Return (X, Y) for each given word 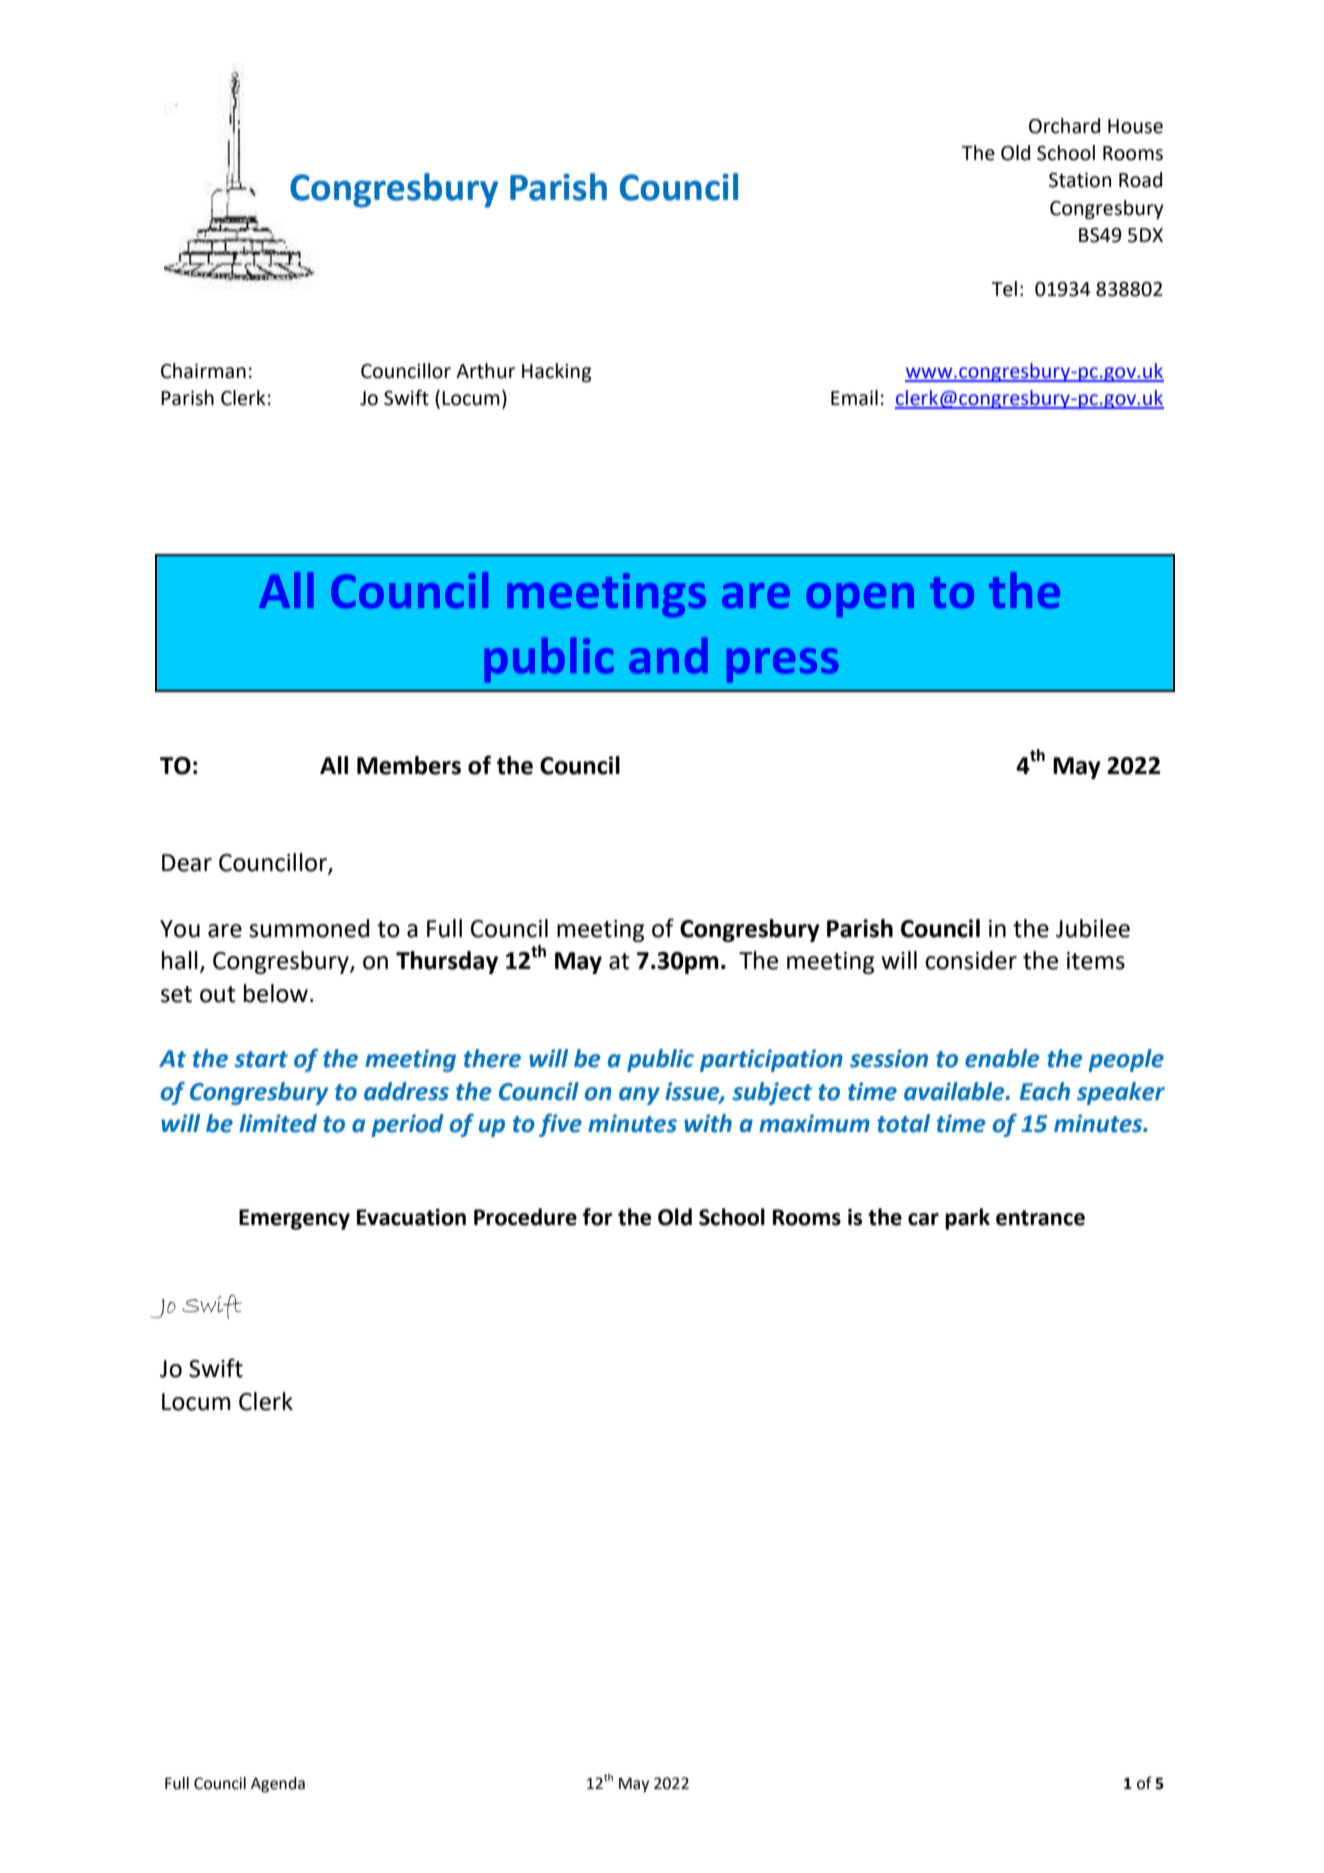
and (668, 655)
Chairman (203, 371)
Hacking (557, 372)
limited (278, 1123)
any (639, 1096)
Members (409, 765)
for (597, 1217)
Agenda (278, 1785)
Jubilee (1093, 928)
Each (1045, 1091)
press (782, 665)
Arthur (485, 371)
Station (1080, 180)
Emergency (294, 1219)
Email (854, 398)
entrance (1040, 1218)
